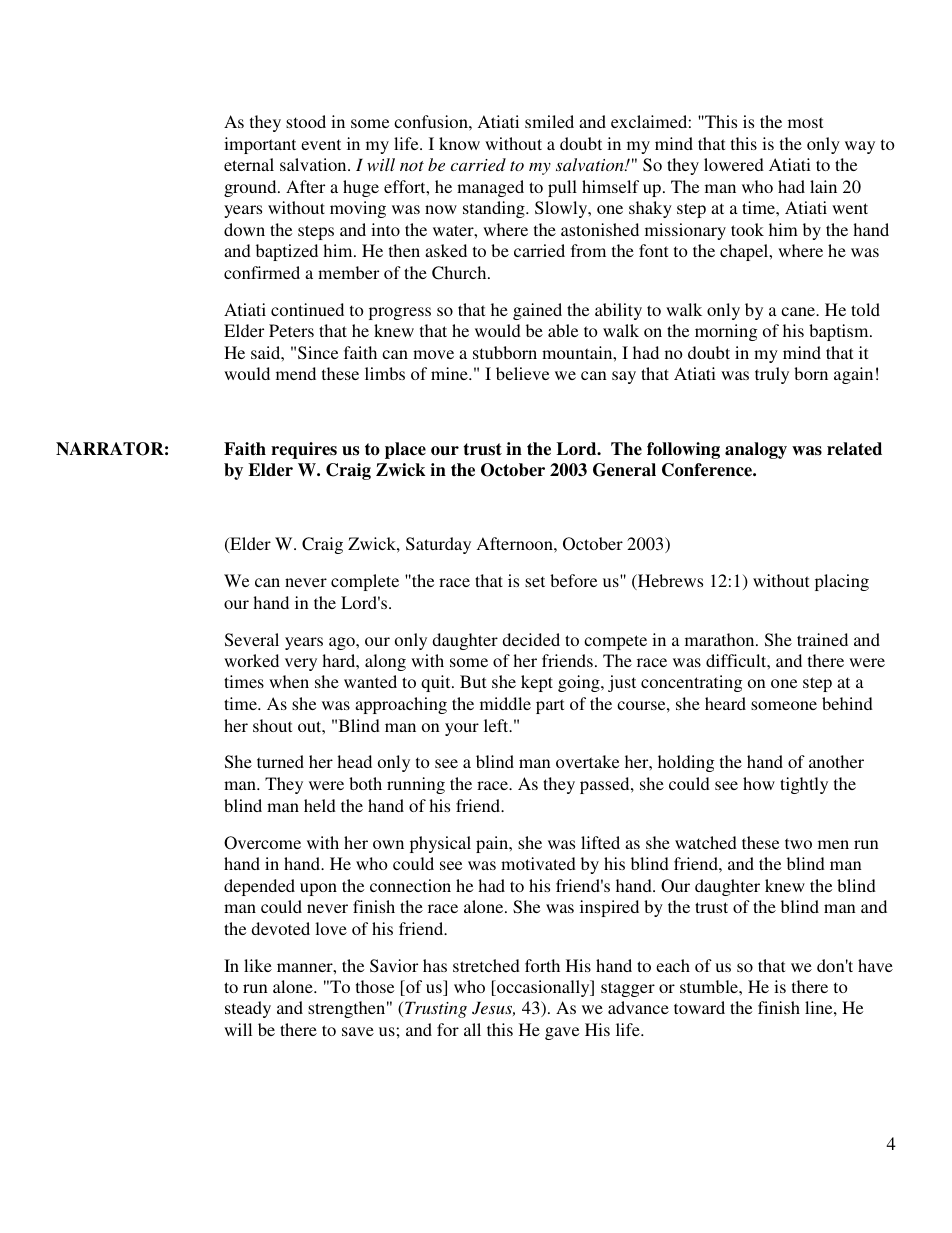  Describe the element at coordinates (365, 582) in the document. I see `complete` at that location.
